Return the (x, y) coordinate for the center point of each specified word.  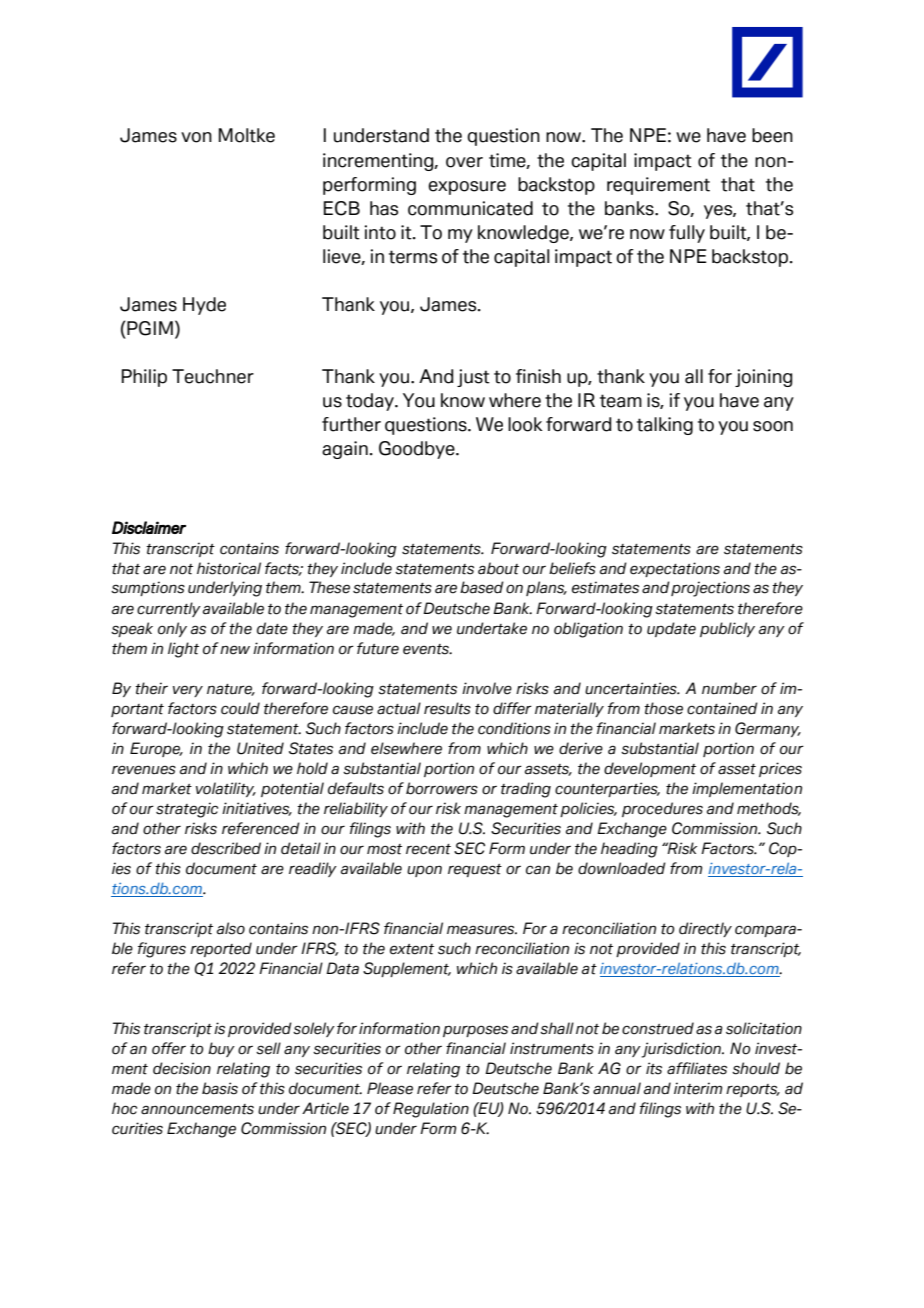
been (772, 135)
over (464, 162)
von (196, 137)
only (172, 629)
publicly (727, 629)
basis (220, 1088)
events (427, 649)
